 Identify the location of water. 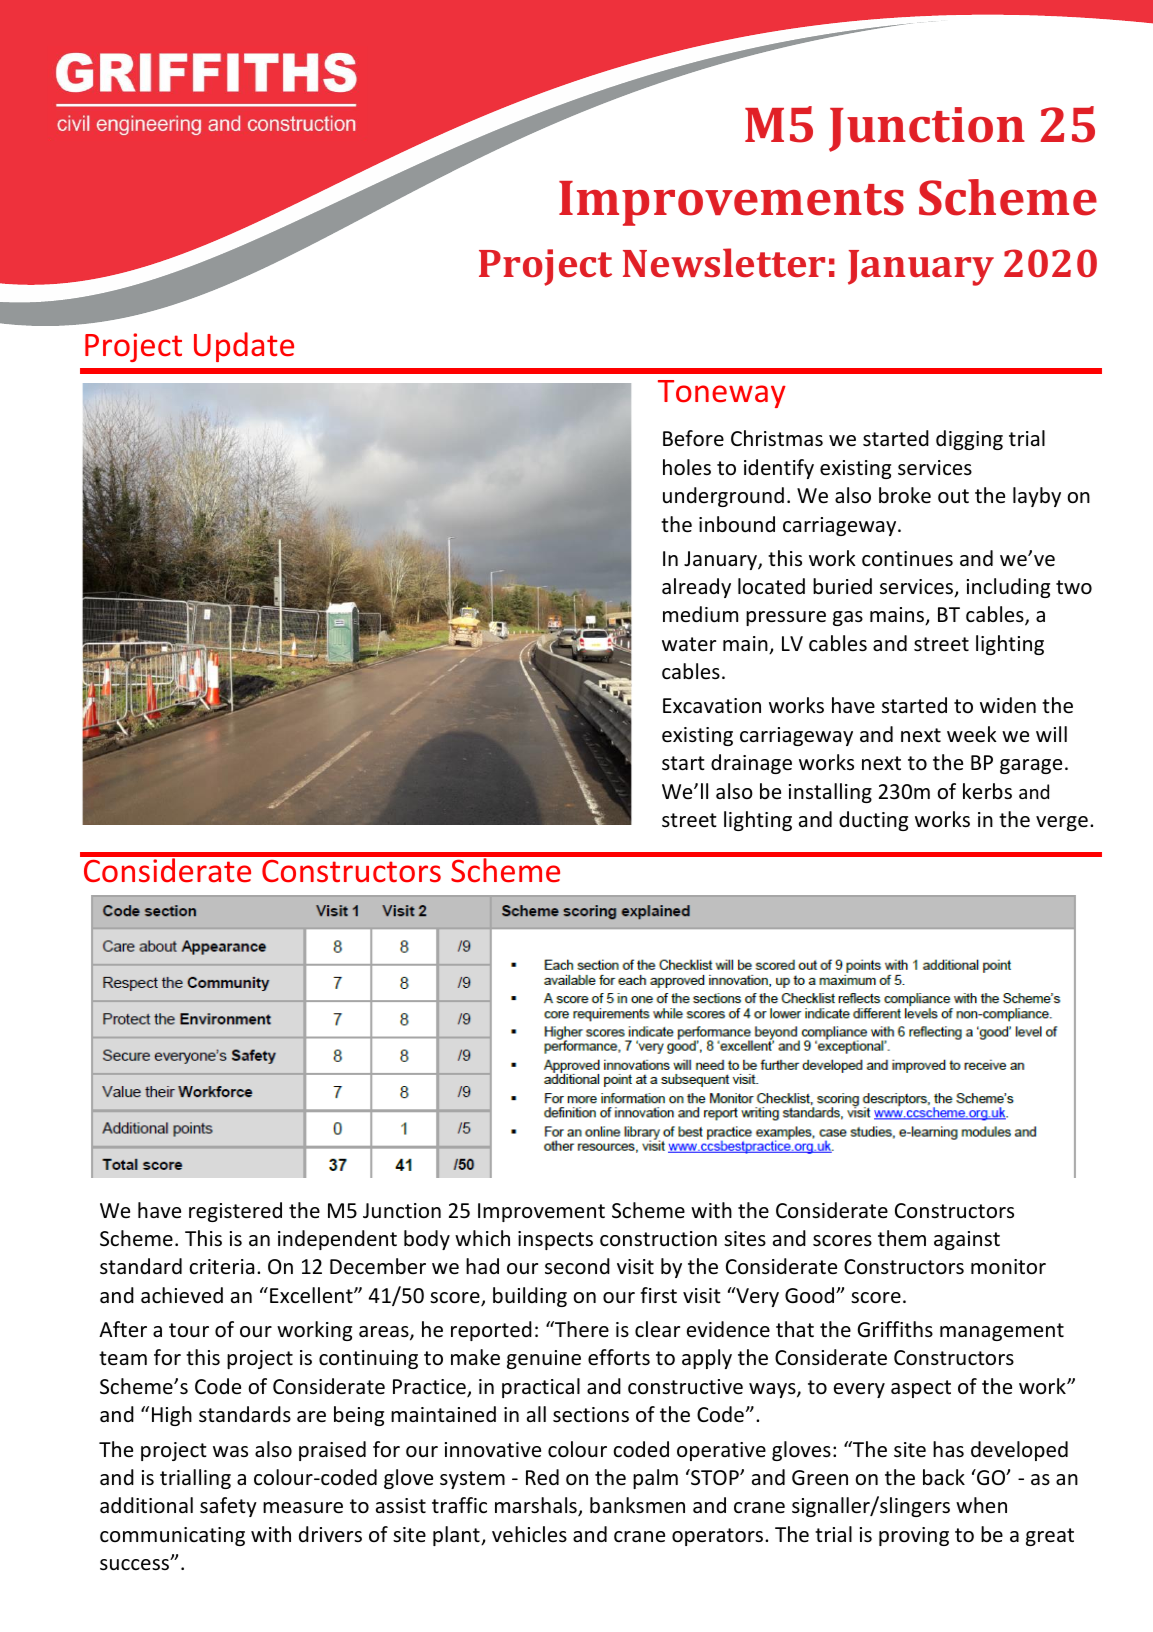
(689, 644).
